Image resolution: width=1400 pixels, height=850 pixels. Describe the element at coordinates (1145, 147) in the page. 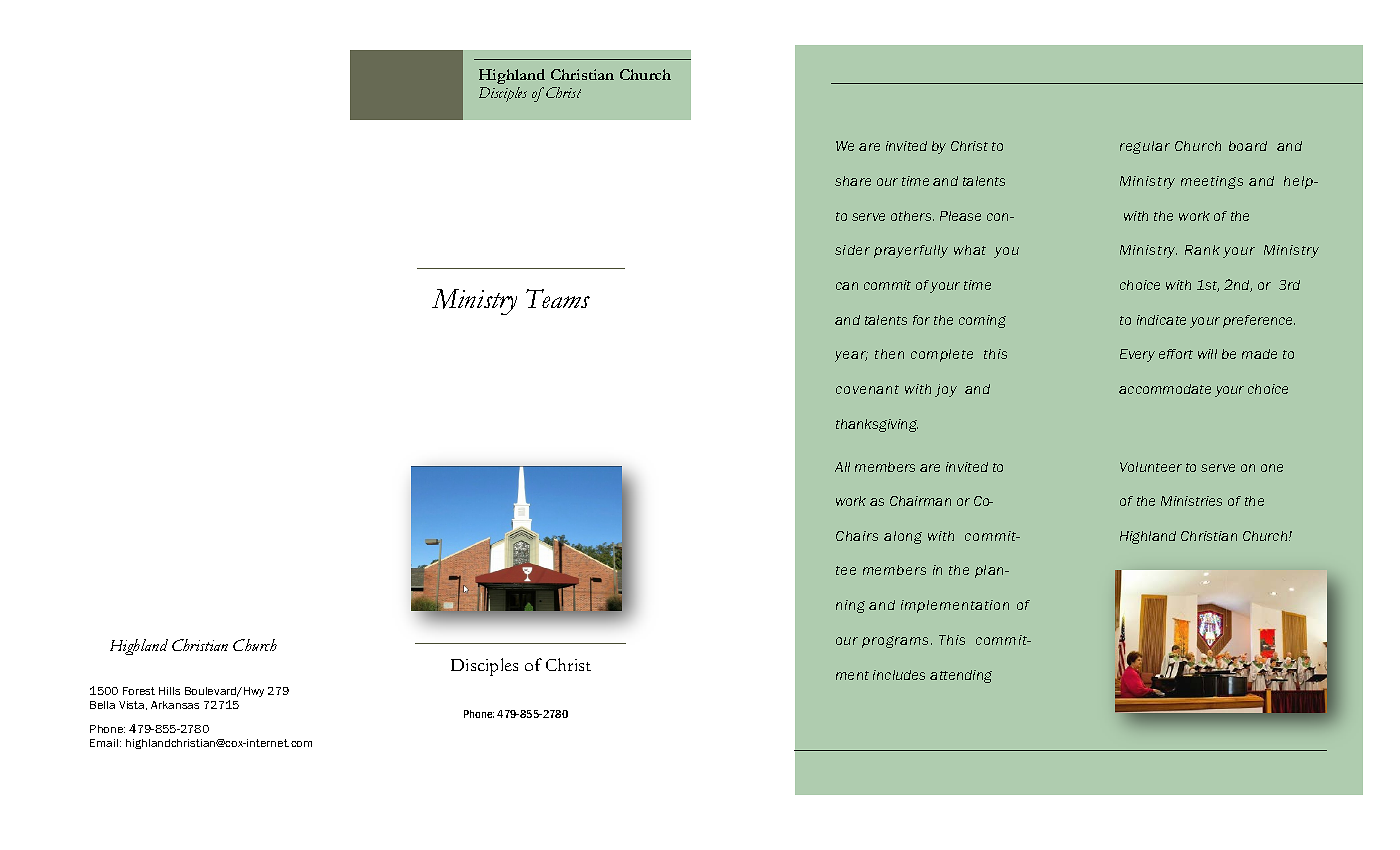

I see `regular` at that location.
